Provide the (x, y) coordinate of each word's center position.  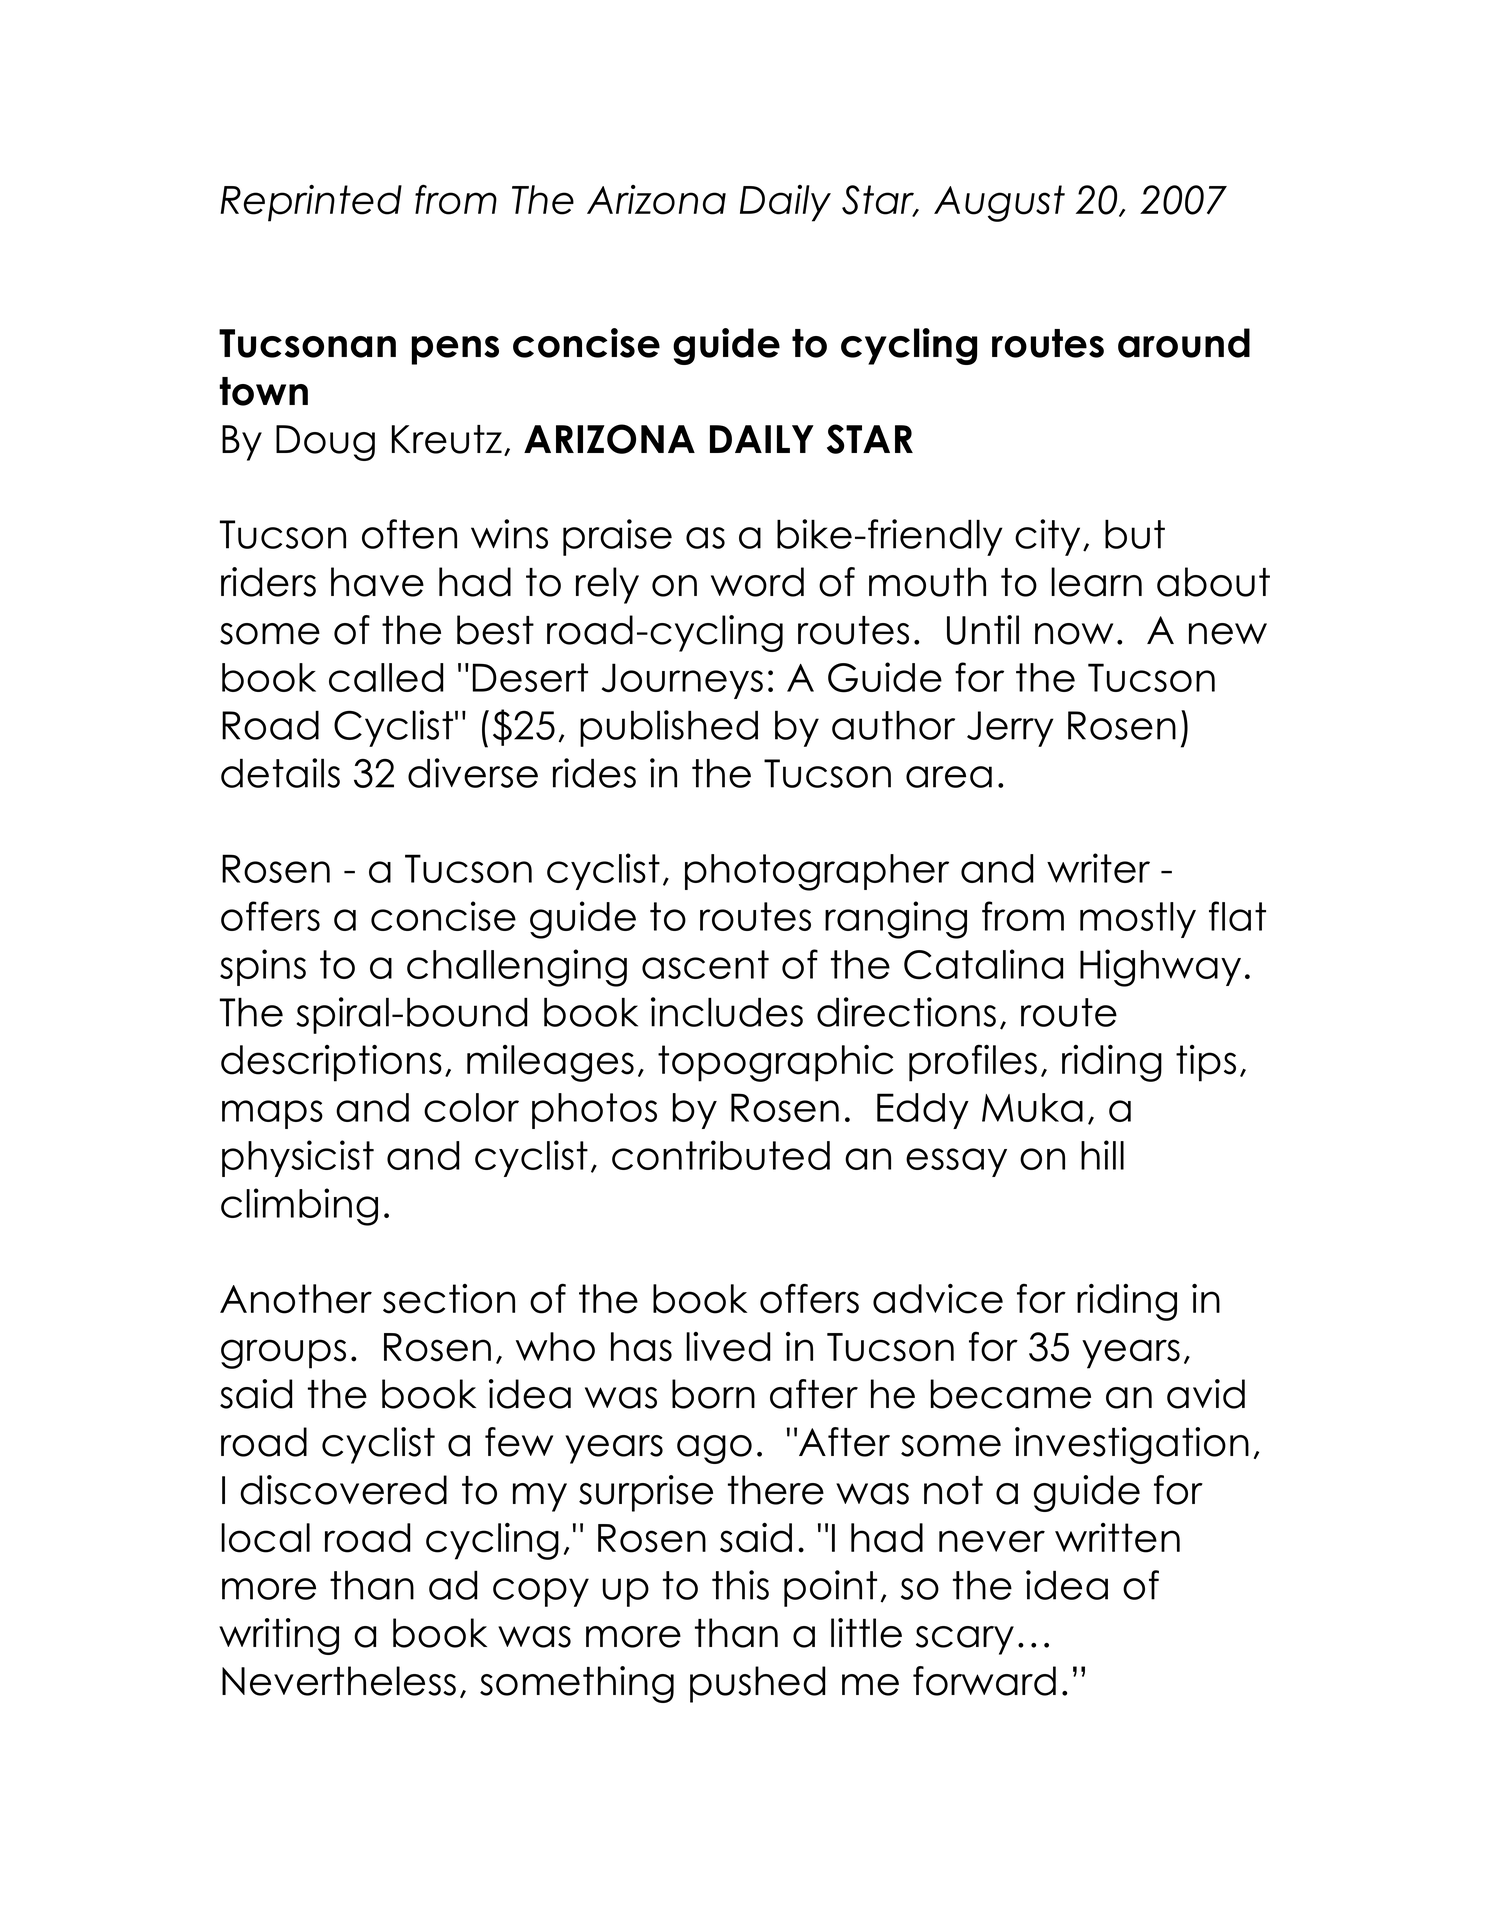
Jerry (1010, 729)
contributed (721, 1155)
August (999, 203)
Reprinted (311, 203)
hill (1102, 1155)
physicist (298, 1158)
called (386, 677)
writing (279, 1636)
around (1184, 343)
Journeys (682, 681)
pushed (758, 1684)
